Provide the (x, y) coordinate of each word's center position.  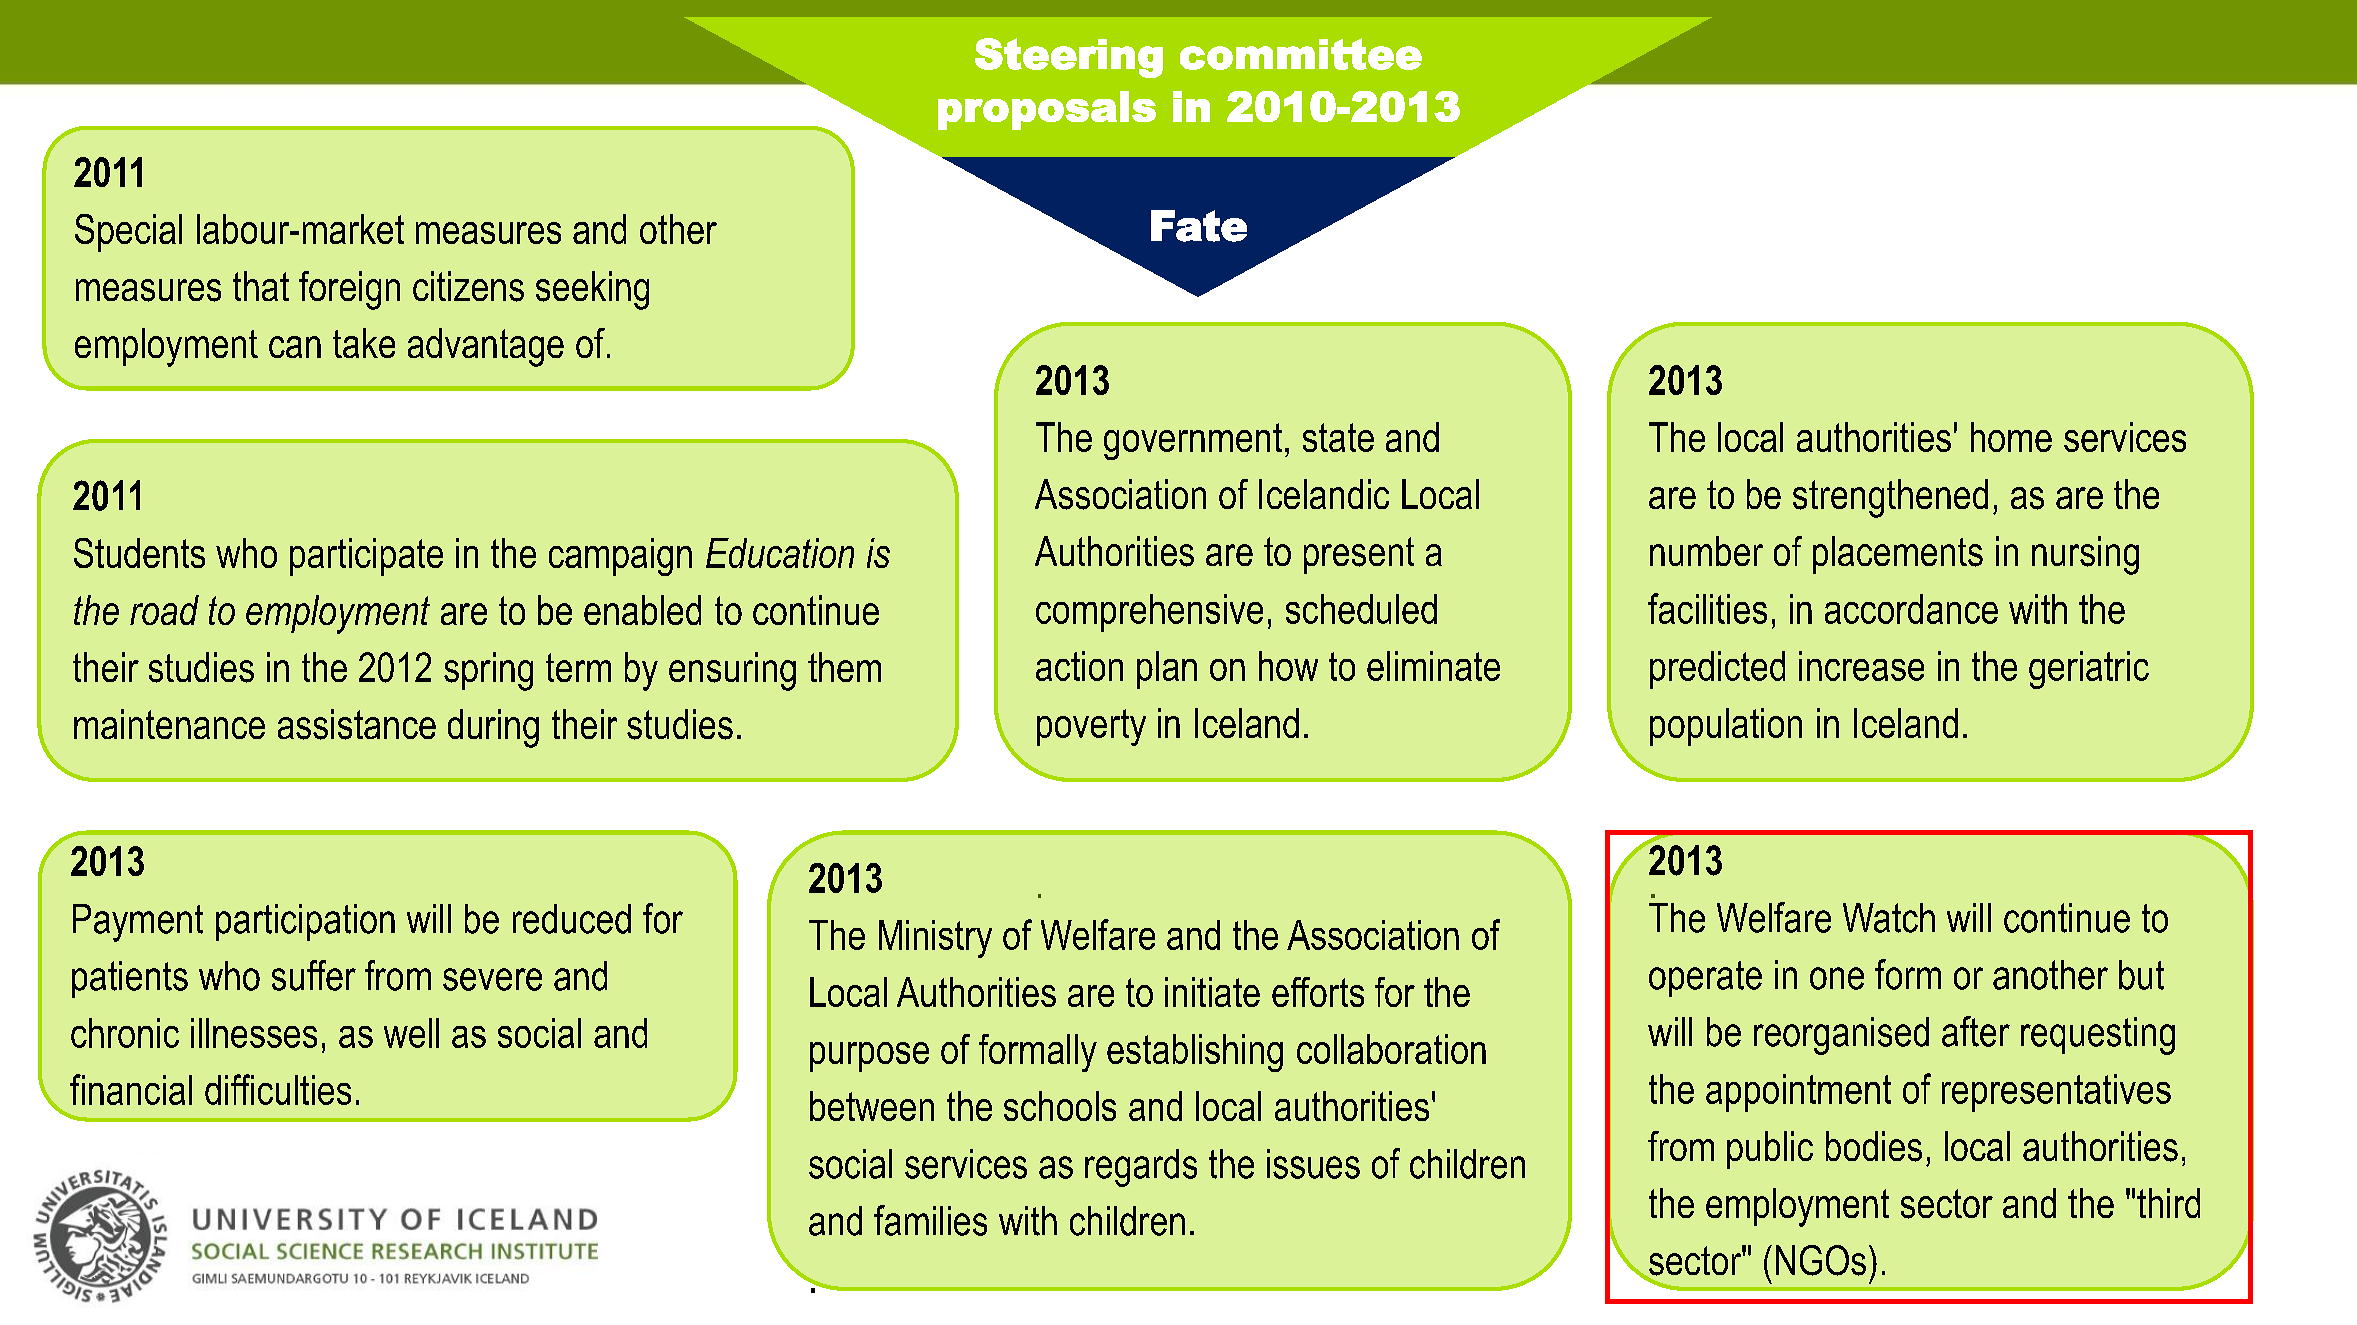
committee (1301, 54)
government (1193, 441)
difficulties (278, 1089)
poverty (1091, 727)
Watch (1889, 918)
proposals (1047, 110)
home (2011, 437)
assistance (357, 724)
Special (128, 233)
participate (366, 557)
